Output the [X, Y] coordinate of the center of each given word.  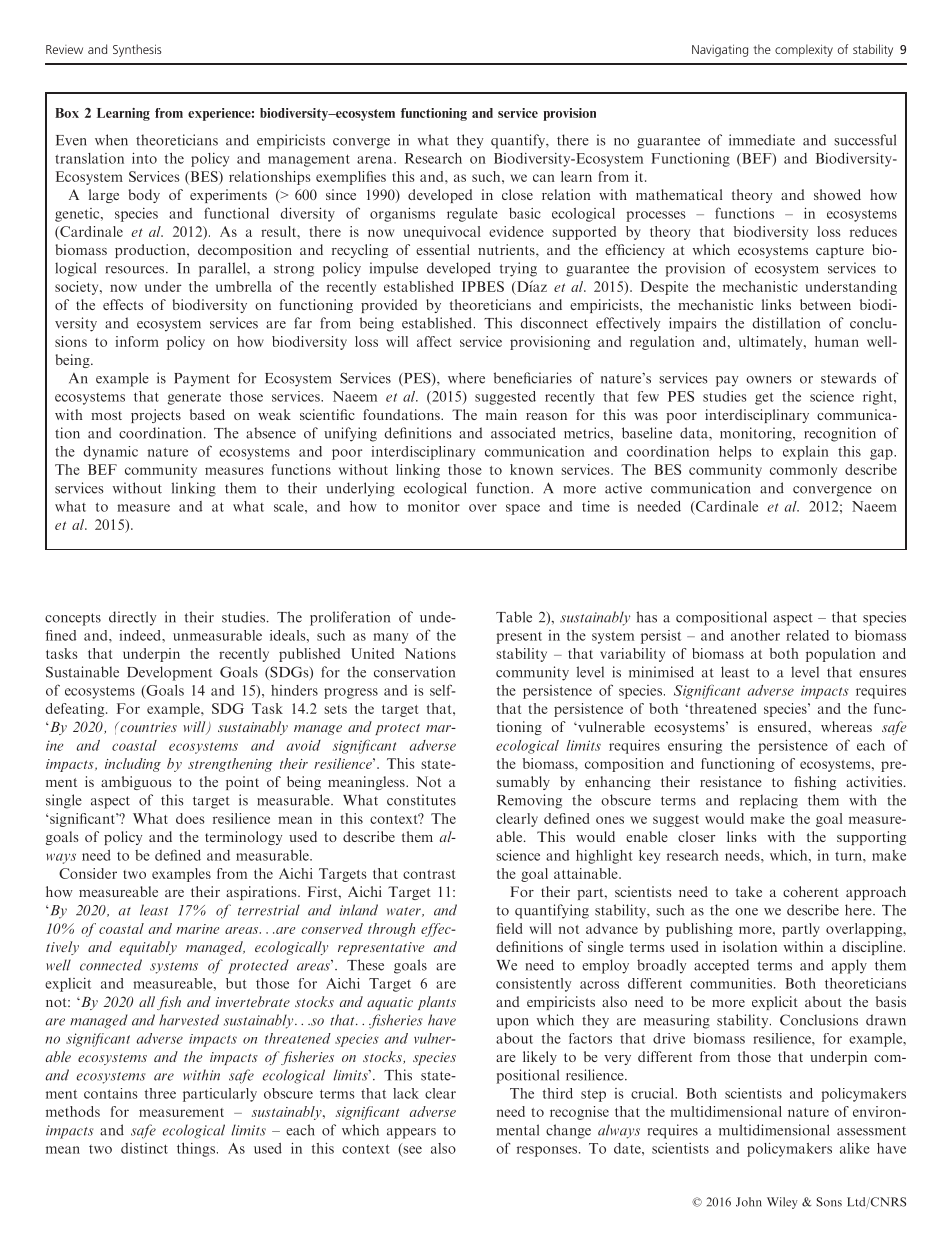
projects [156, 416]
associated [523, 433]
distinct [144, 1148]
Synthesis [137, 50]
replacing [769, 801]
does [190, 818]
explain [806, 453]
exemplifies [351, 178]
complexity [804, 50]
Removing [529, 801]
